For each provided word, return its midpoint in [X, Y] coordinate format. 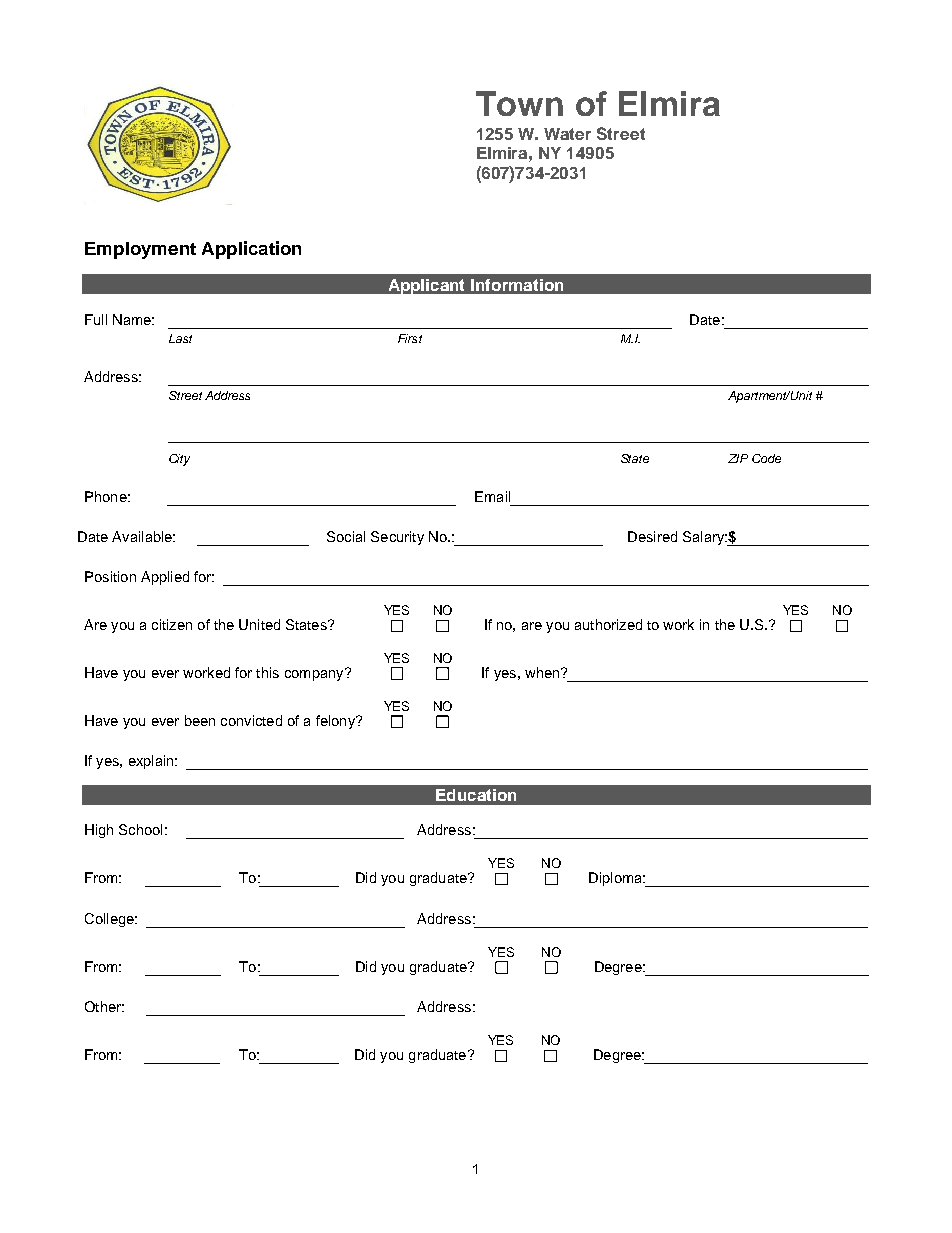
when [543, 672]
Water [567, 134]
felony [336, 722]
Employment [140, 250]
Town [519, 103]
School [140, 829]
